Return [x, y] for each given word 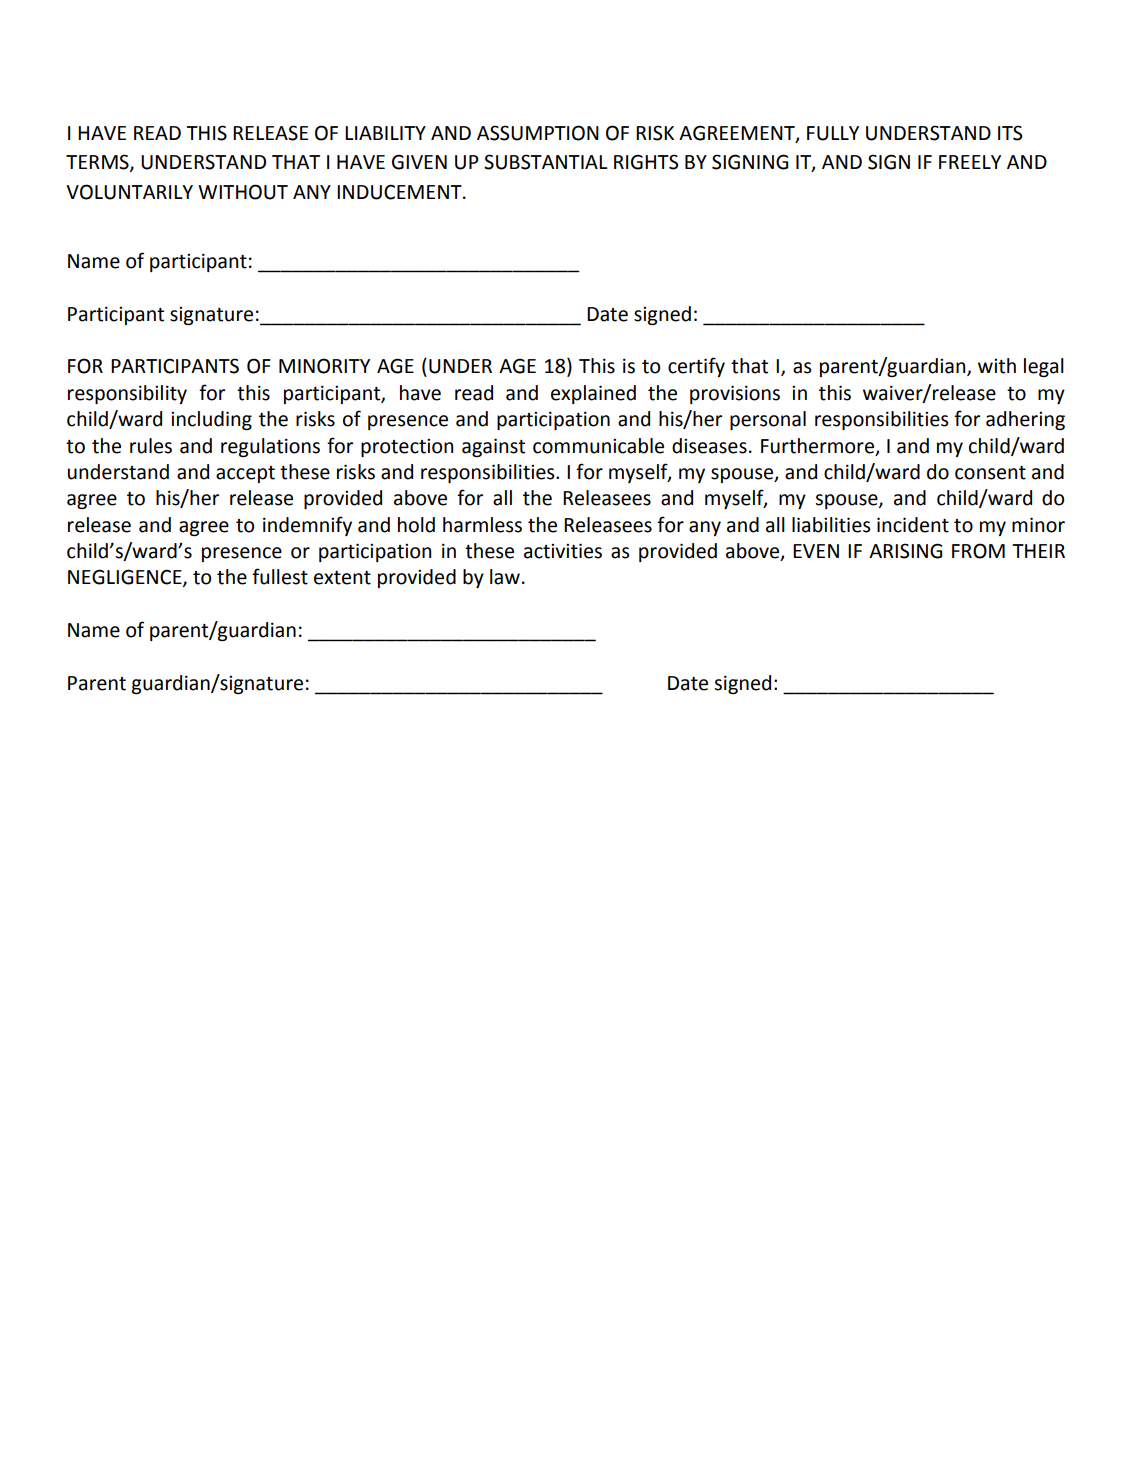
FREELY [970, 162]
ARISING [905, 551]
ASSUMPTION [538, 133]
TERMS [98, 163]
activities [563, 551]
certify [696, 367]
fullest [280, 576]
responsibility [127, 394]
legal [1044, 367]
